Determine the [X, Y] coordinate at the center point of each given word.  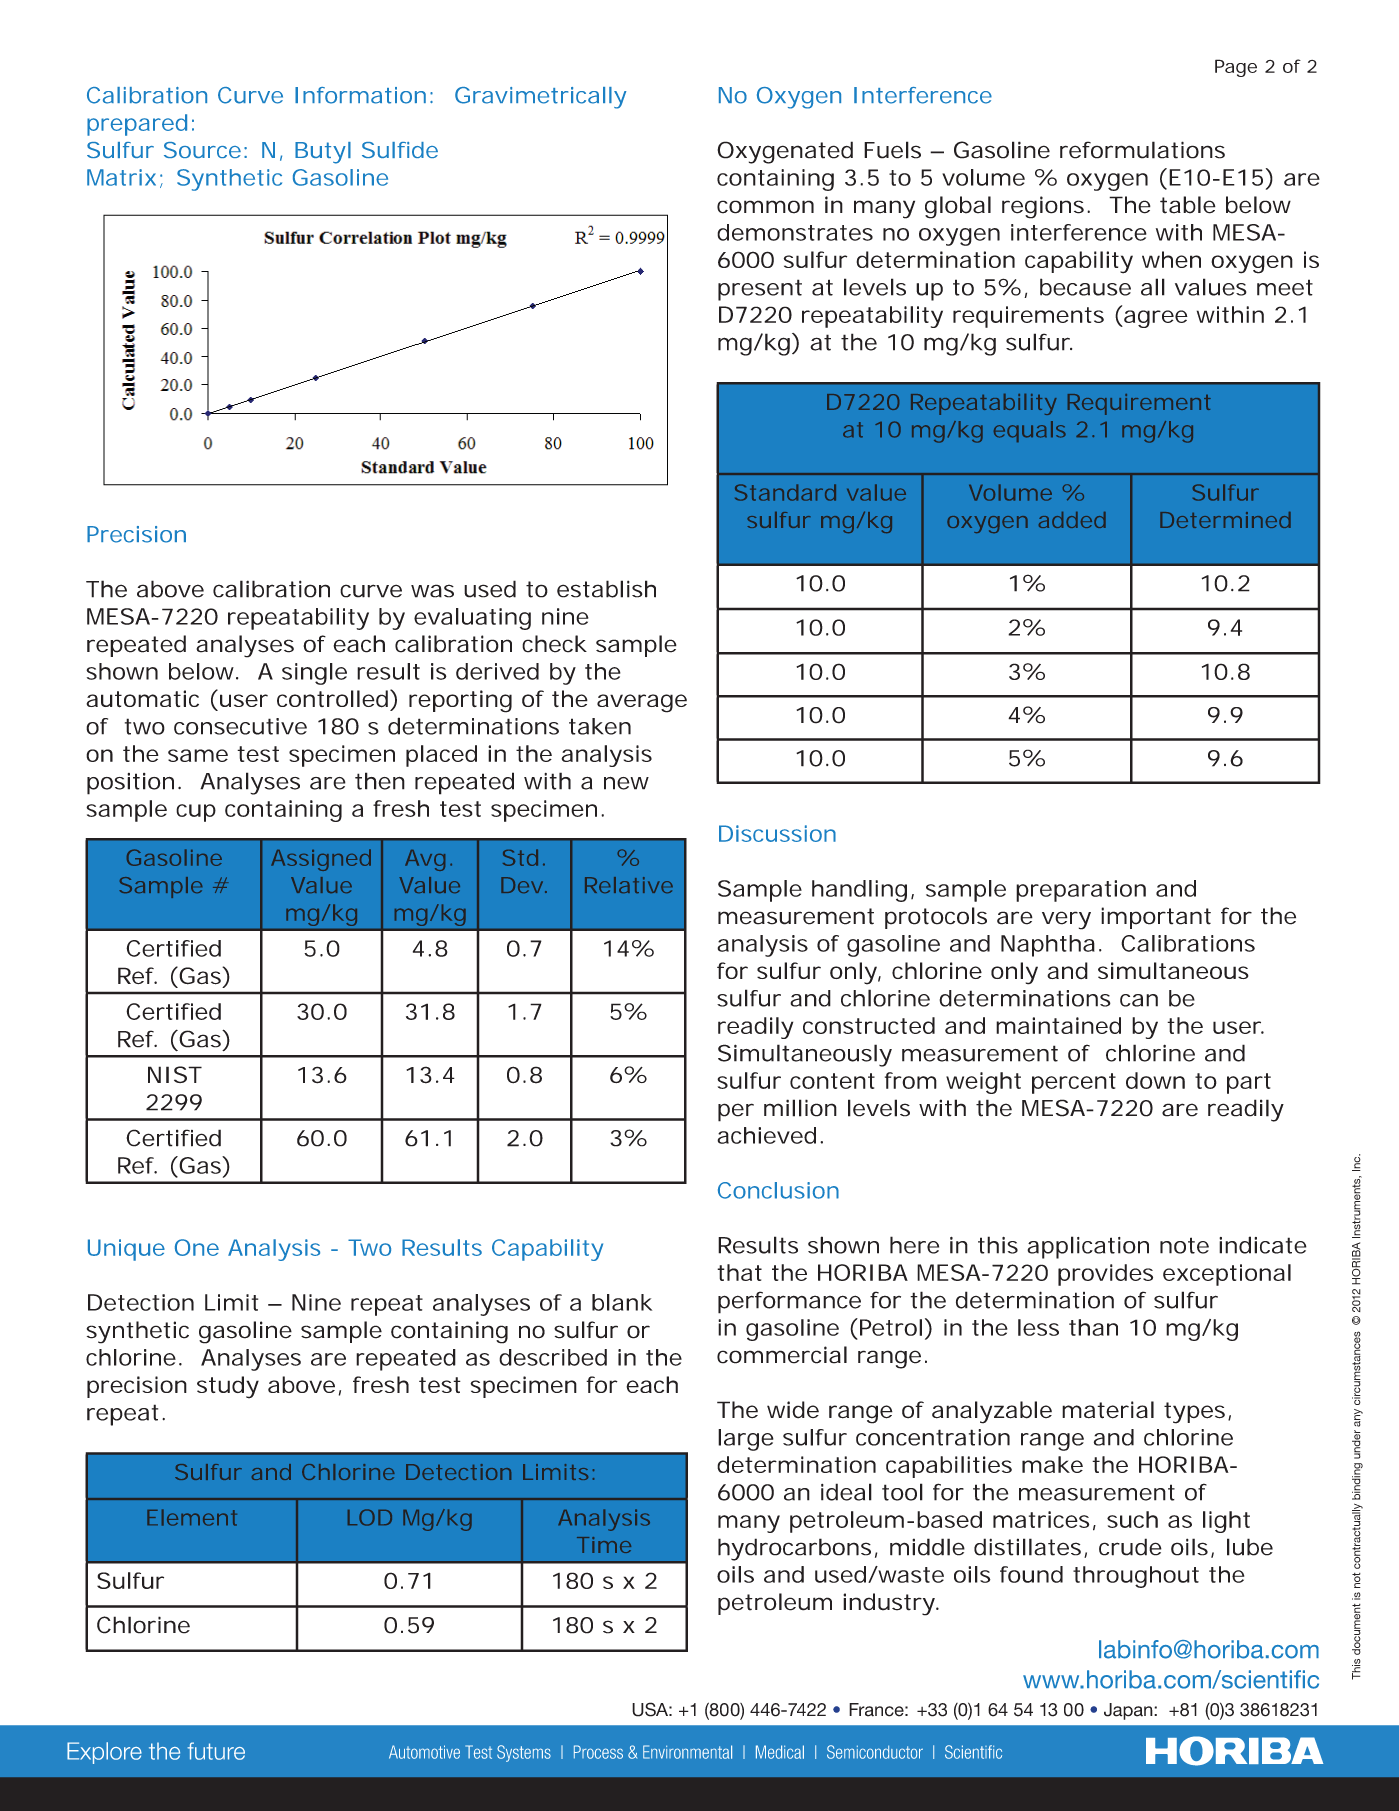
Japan [1129, 1711]
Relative [629, 885]
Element [192, 1517]
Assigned [321, 860]
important [1156, 918]
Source [202, 150]
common [765, 207]
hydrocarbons [794, 1549]
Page [1236, 68]
